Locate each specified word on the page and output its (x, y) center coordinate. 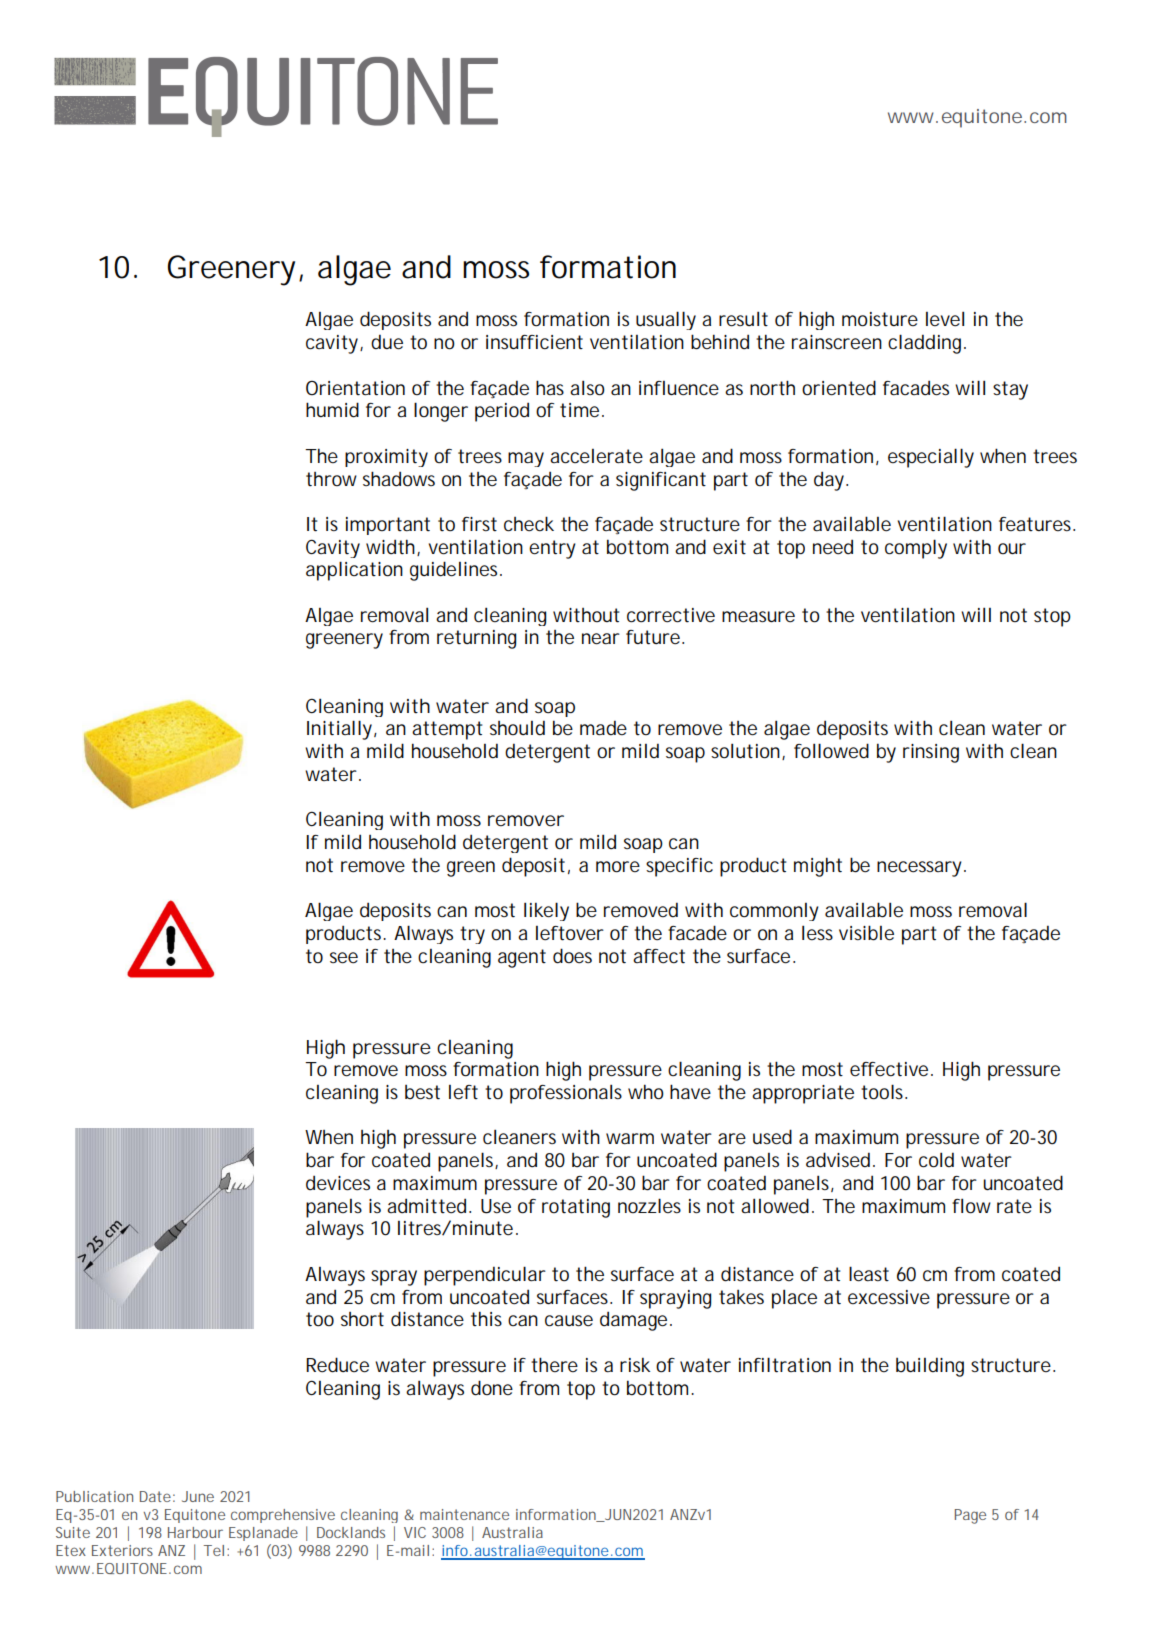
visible (866, 933)
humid (332, 410)
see (344, 958)
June (198, 1496)
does (572, 956)
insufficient (534, 342)
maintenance (464, 1514)
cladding (924, 344)
